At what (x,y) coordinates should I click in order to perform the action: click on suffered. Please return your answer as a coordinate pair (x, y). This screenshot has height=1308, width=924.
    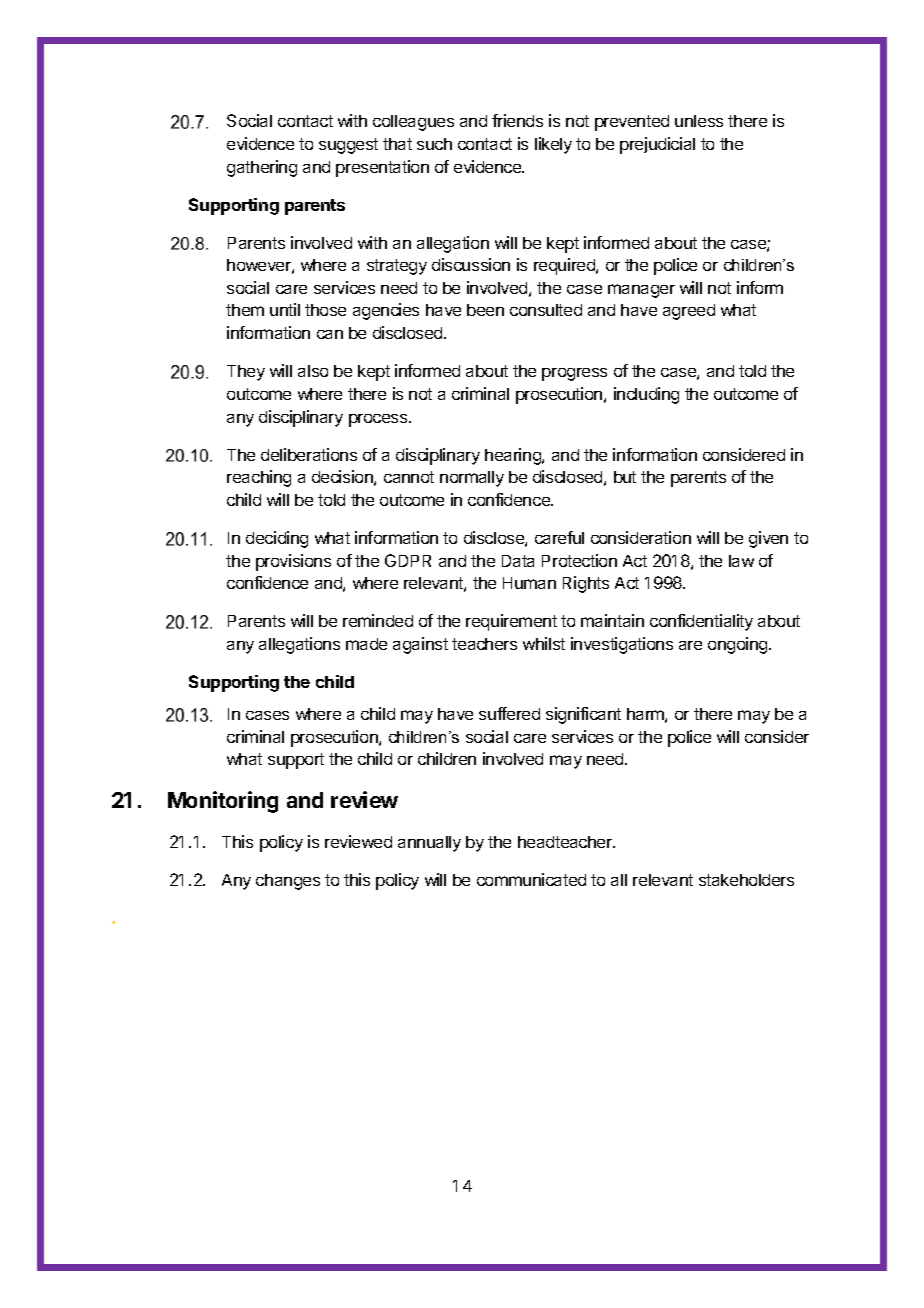
    Looking at the image, I should click on (509, 713).
